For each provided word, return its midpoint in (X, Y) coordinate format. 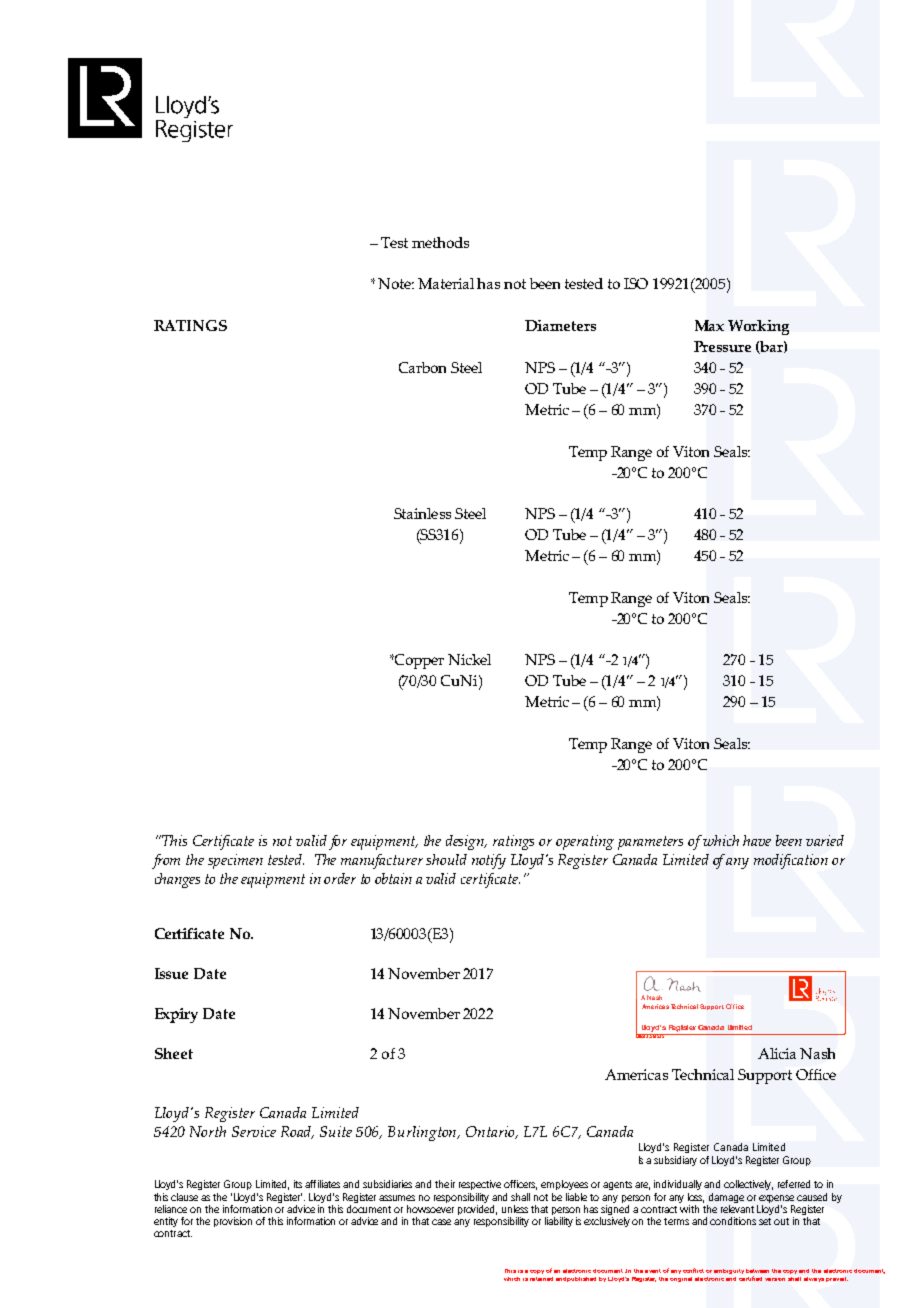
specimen (235, 861)
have (757, 840)
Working (758, 327)
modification (791, 861)
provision (233, 1222)
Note (396, 283)
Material (446, 283)
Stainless (422, 513)
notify (489, 861)
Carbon (422, 367)
